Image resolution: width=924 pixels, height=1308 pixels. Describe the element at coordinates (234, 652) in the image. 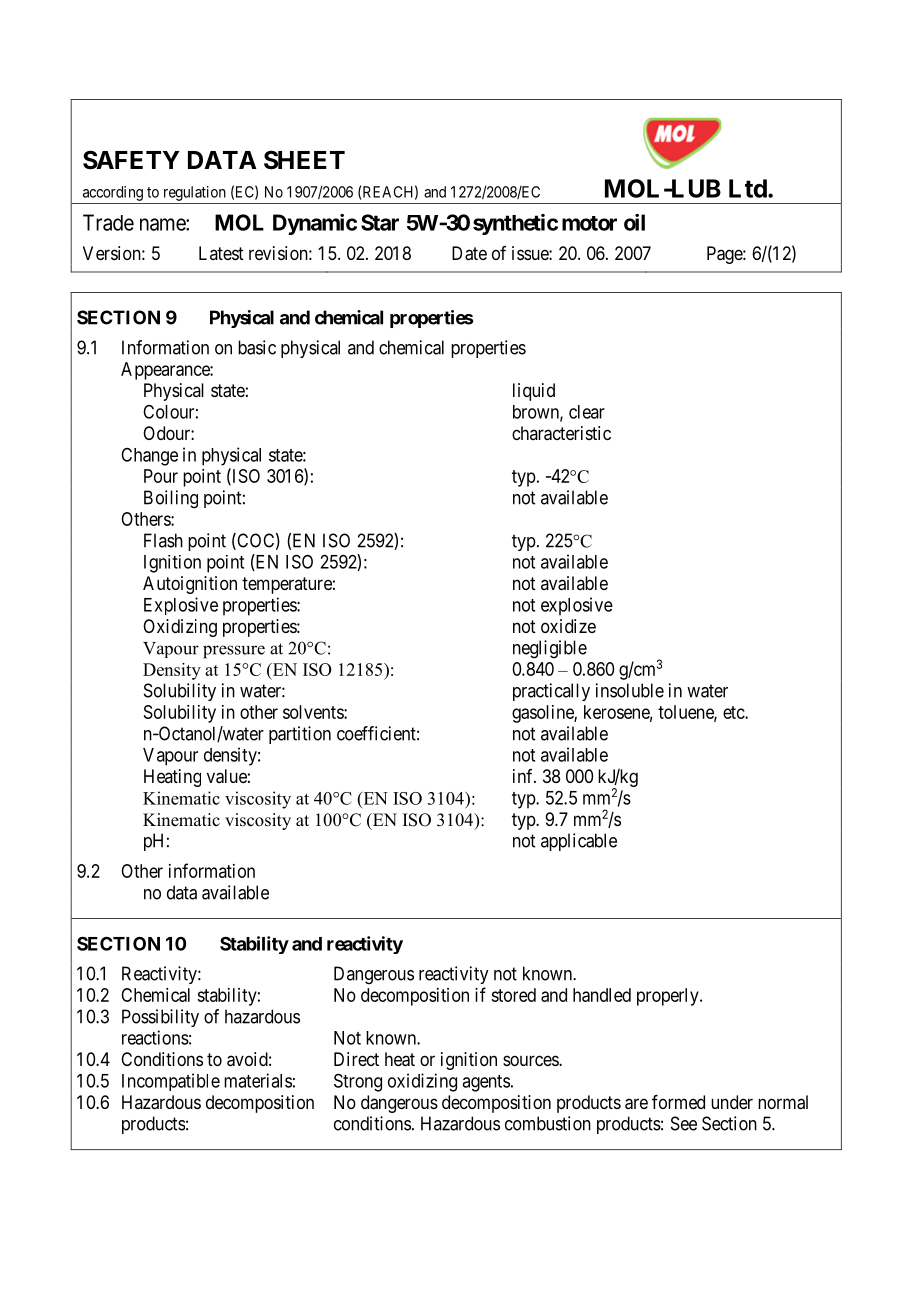

I see `pressure` at that location.
